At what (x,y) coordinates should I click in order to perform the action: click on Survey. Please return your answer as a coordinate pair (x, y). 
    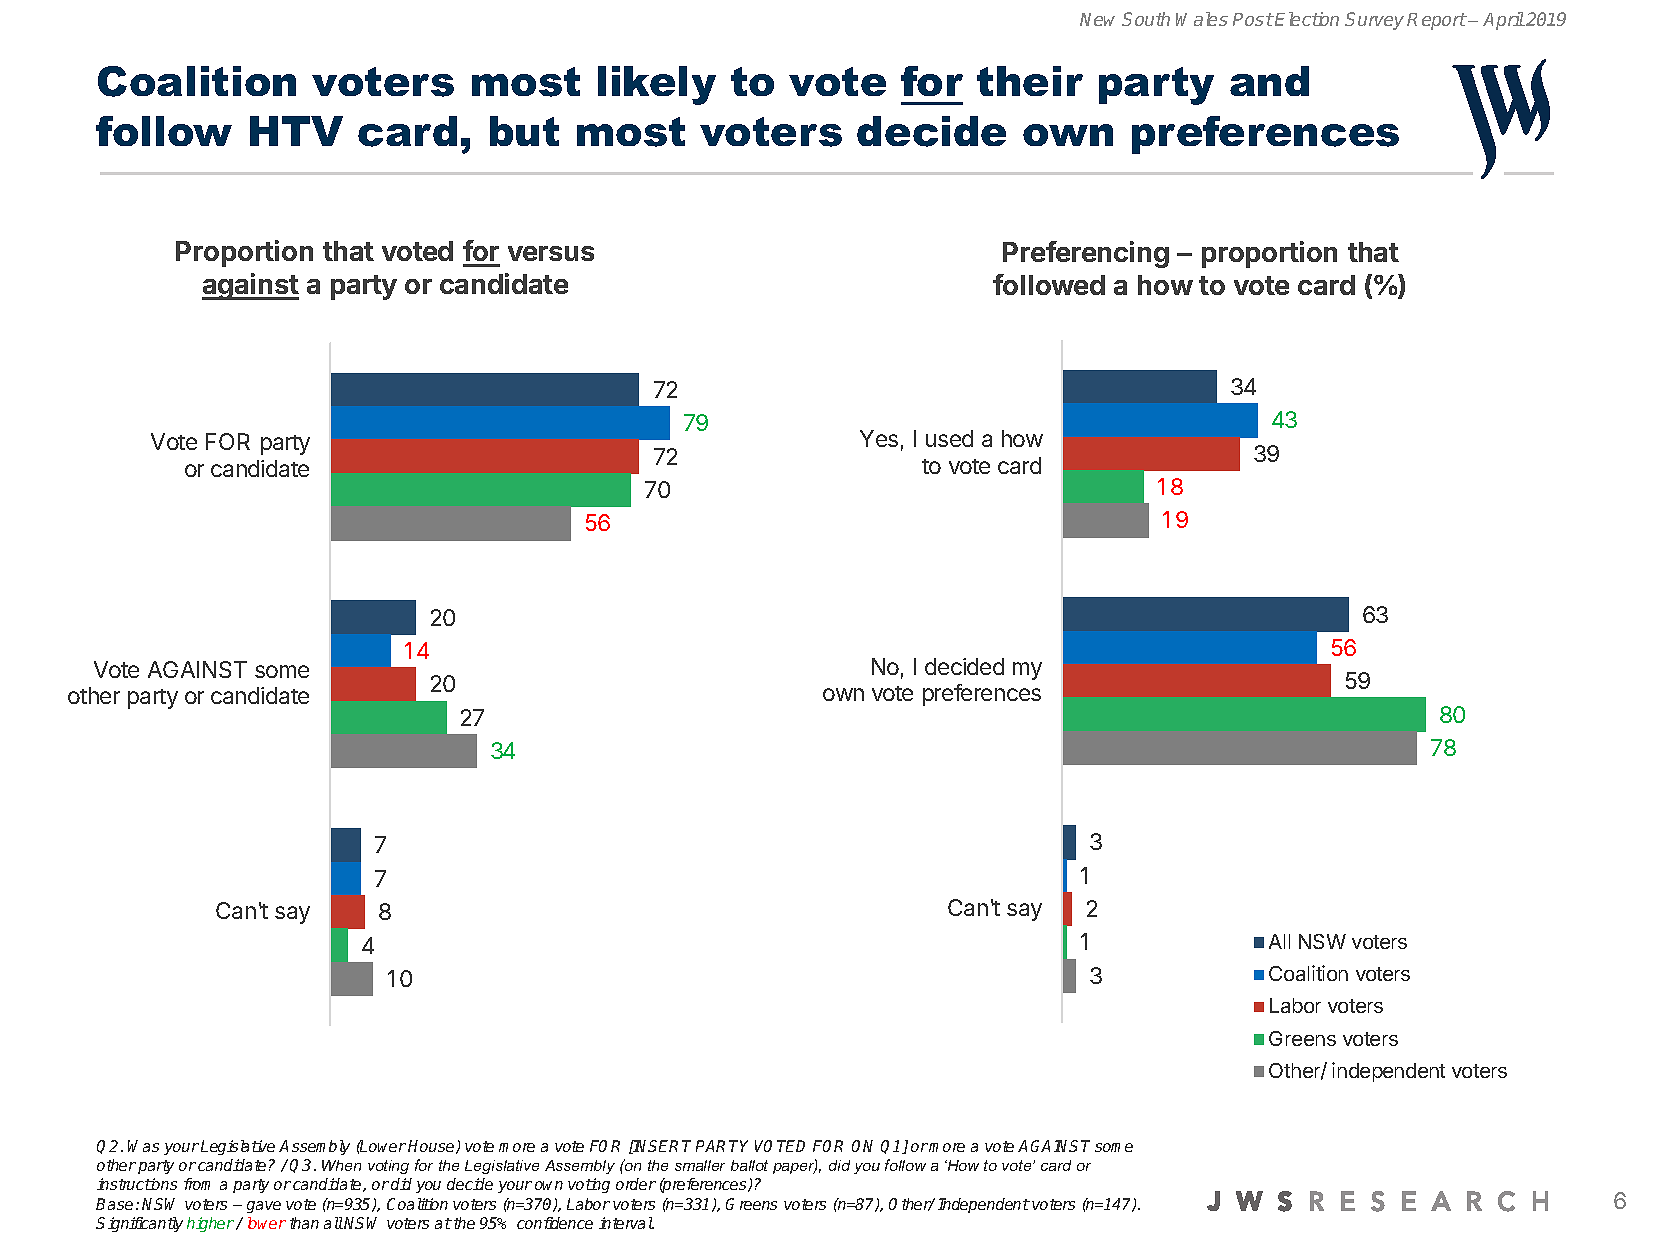
    Looking at the image, I should click on (1374, 21).
